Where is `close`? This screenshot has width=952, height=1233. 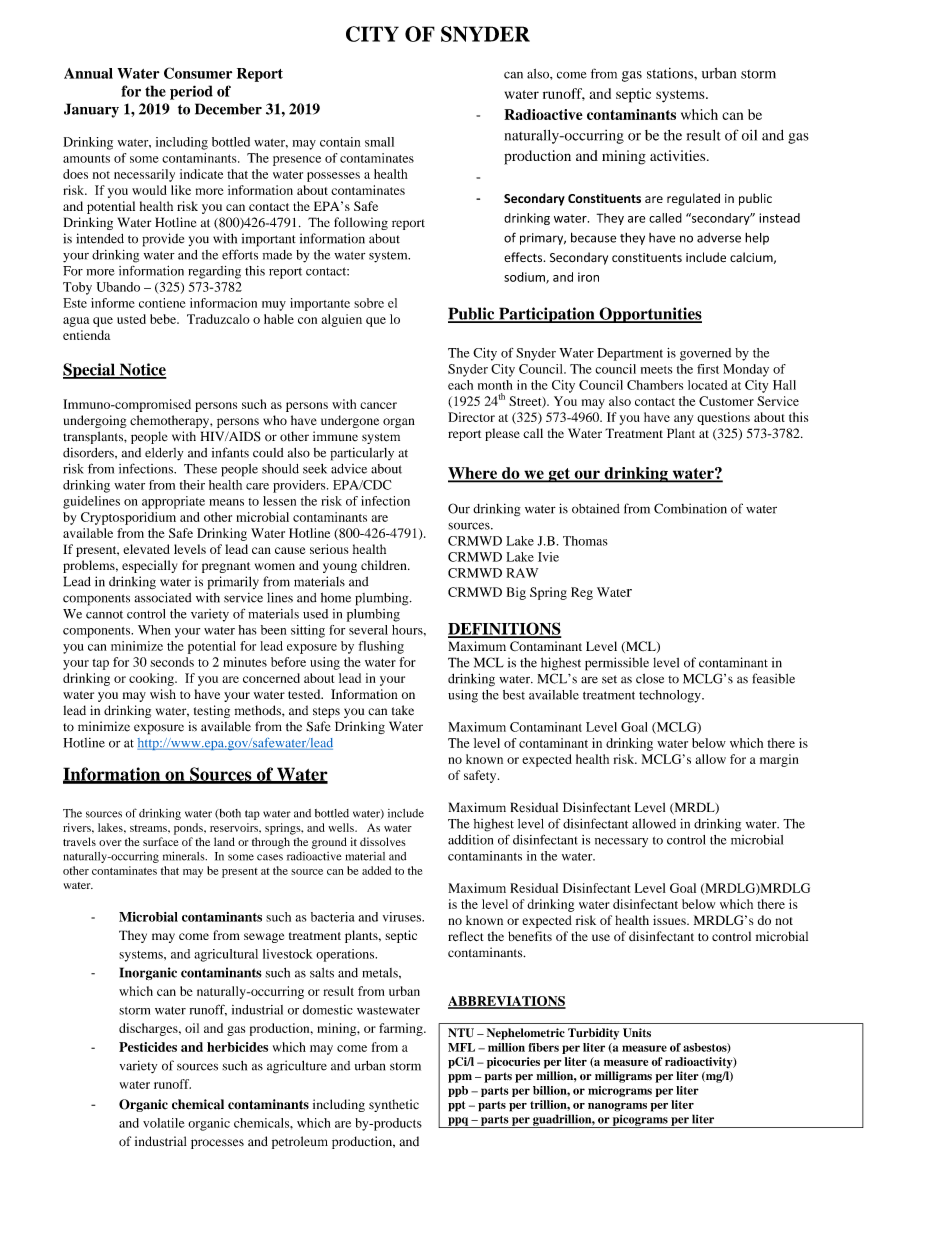
close is located at coordinates (650, 679).
